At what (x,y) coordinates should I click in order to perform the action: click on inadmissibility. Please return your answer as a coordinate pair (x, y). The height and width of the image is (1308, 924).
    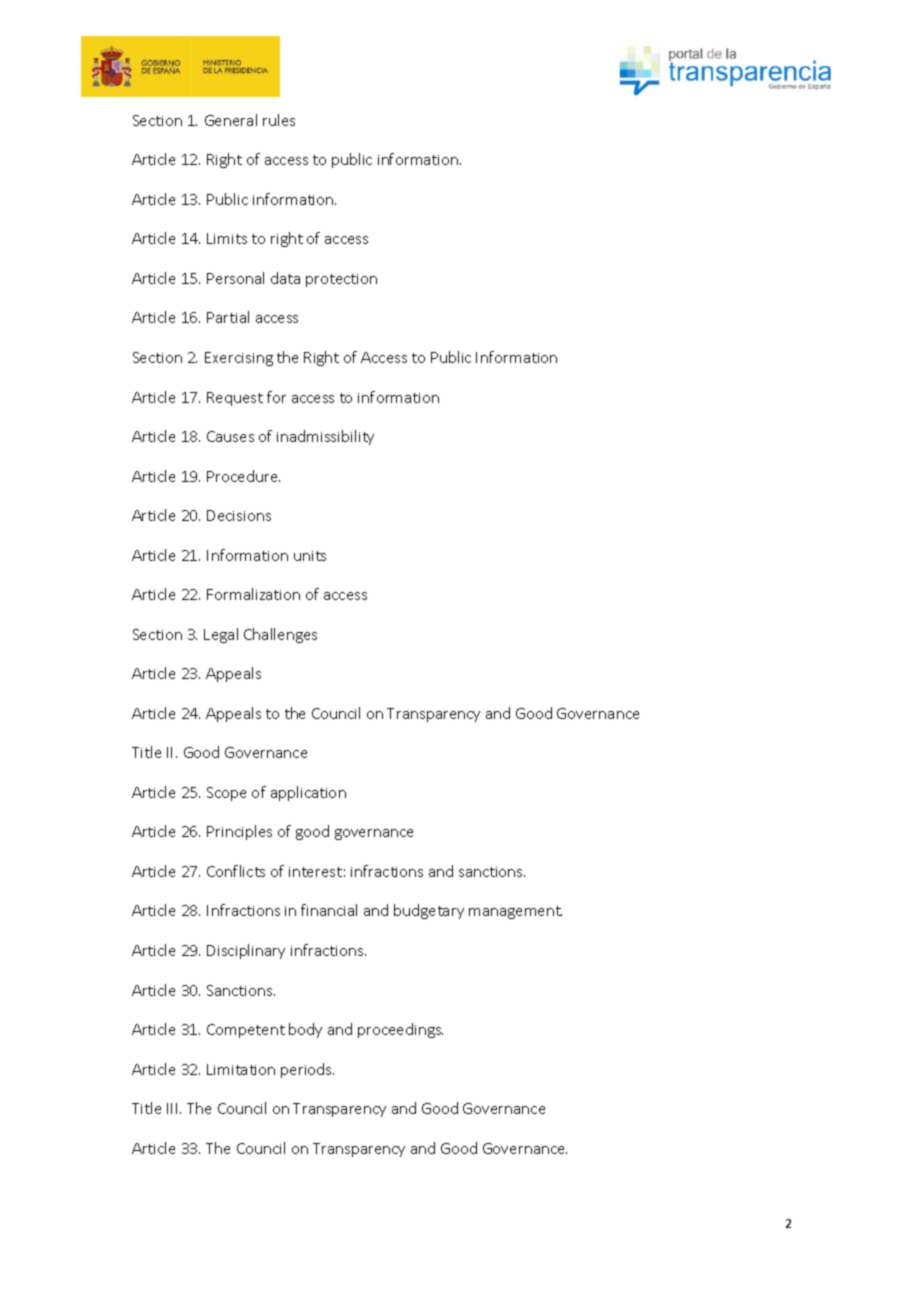
    Looking at the image, I should click on (325, 437).
